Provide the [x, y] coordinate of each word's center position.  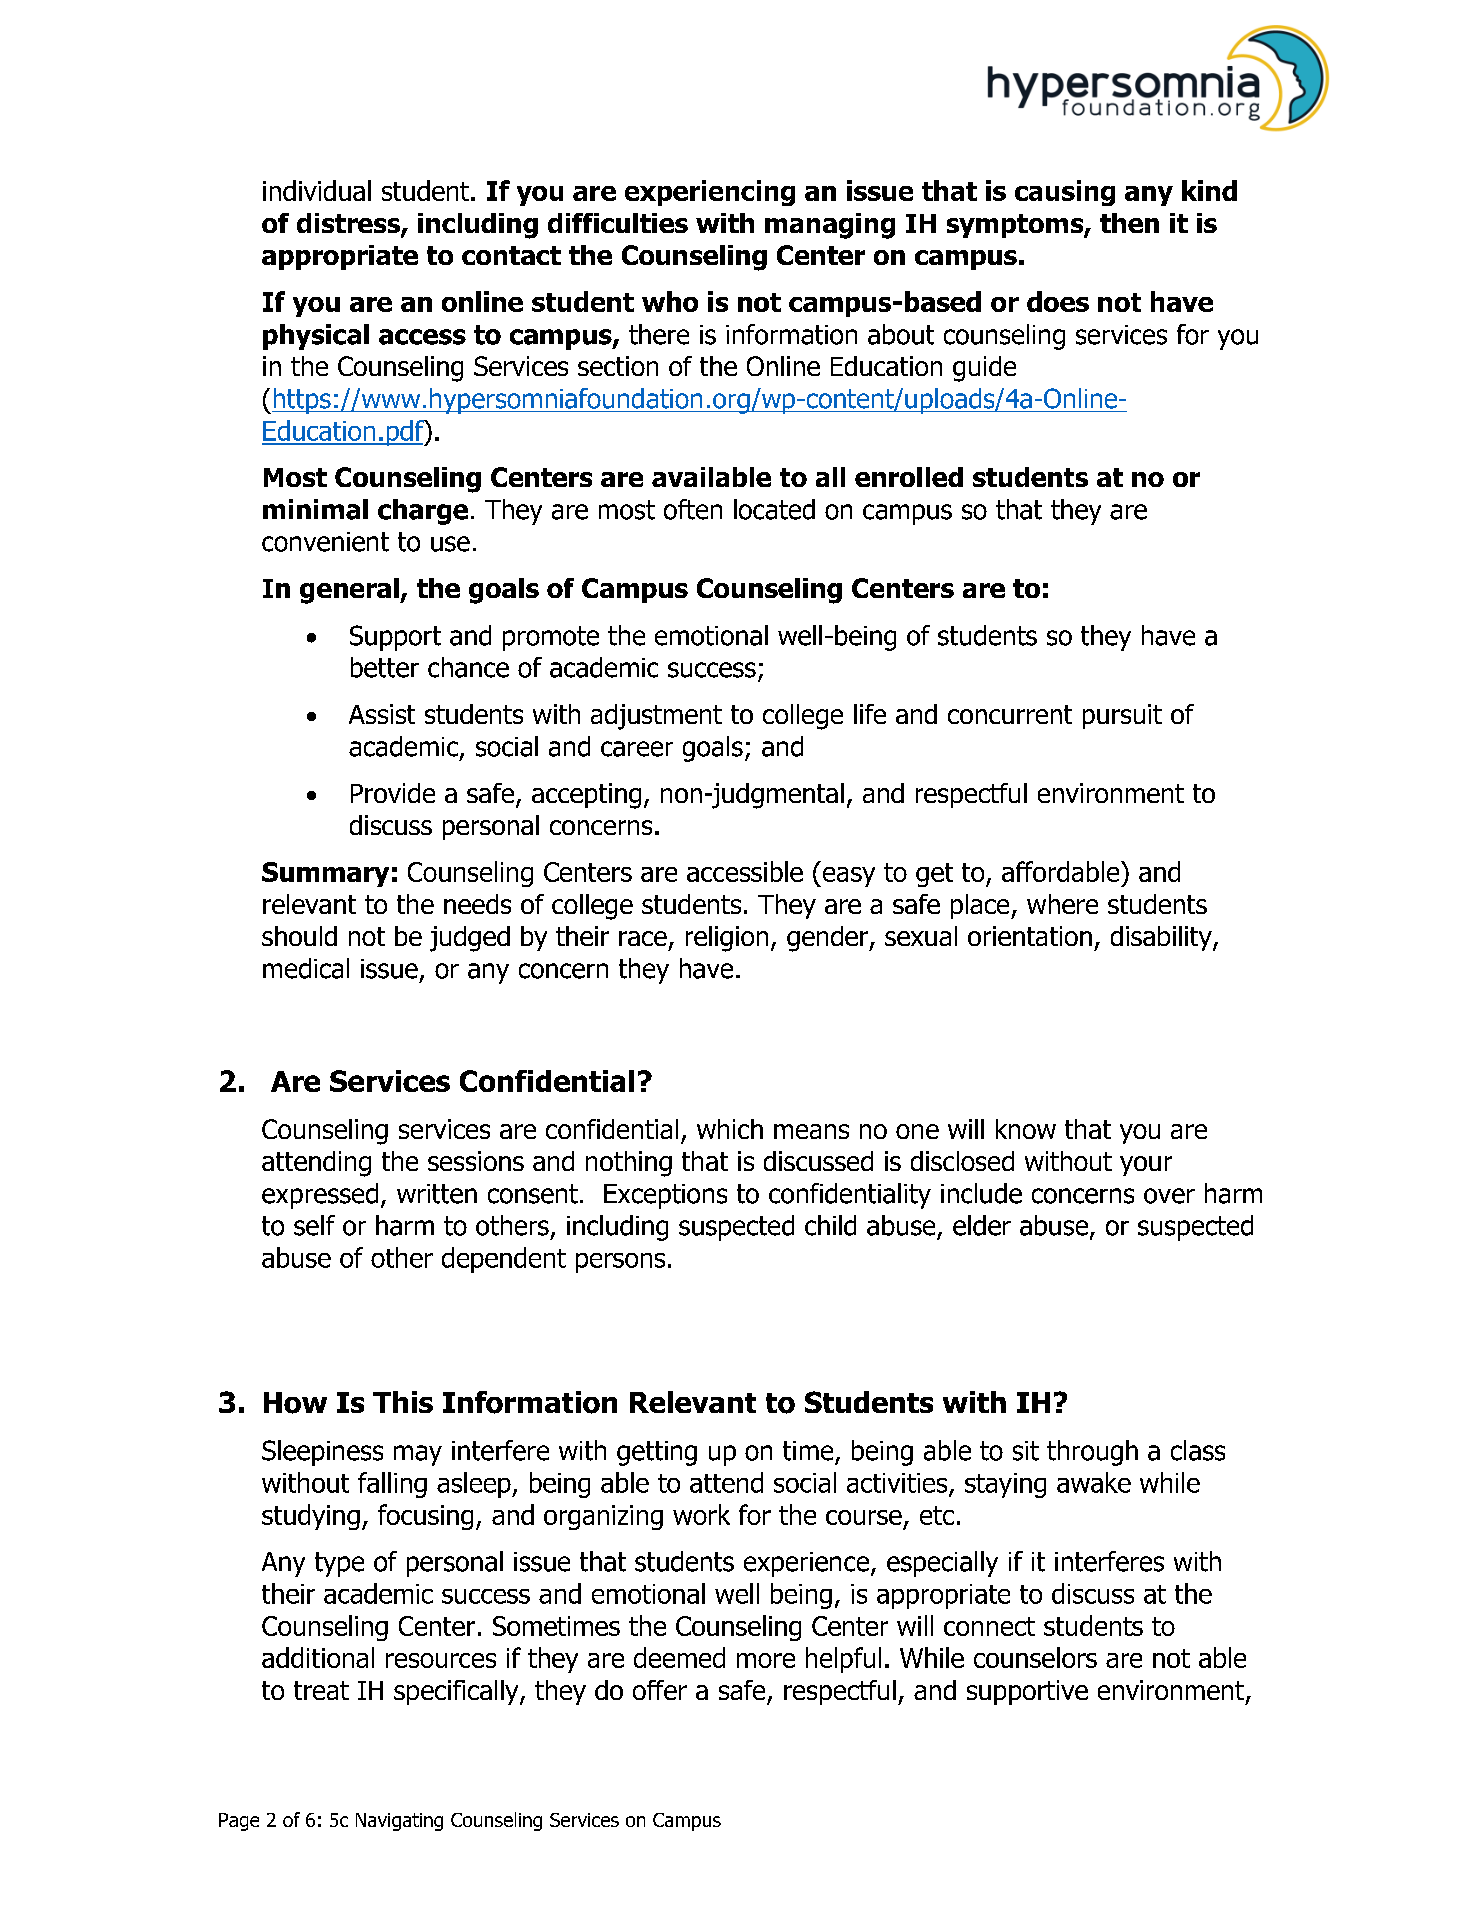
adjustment [656, 717]
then [1129, 223]
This [403, 1402]
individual [317, 190]
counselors [1035, 1657]
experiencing [710, 193]
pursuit [1122, 716]
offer [660, 1690]
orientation [1030, 936]
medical [306, 968]
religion [727, 939]
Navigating [399, 1822]
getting [657, 1453]
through [1092, 1453]
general [350, 591]
